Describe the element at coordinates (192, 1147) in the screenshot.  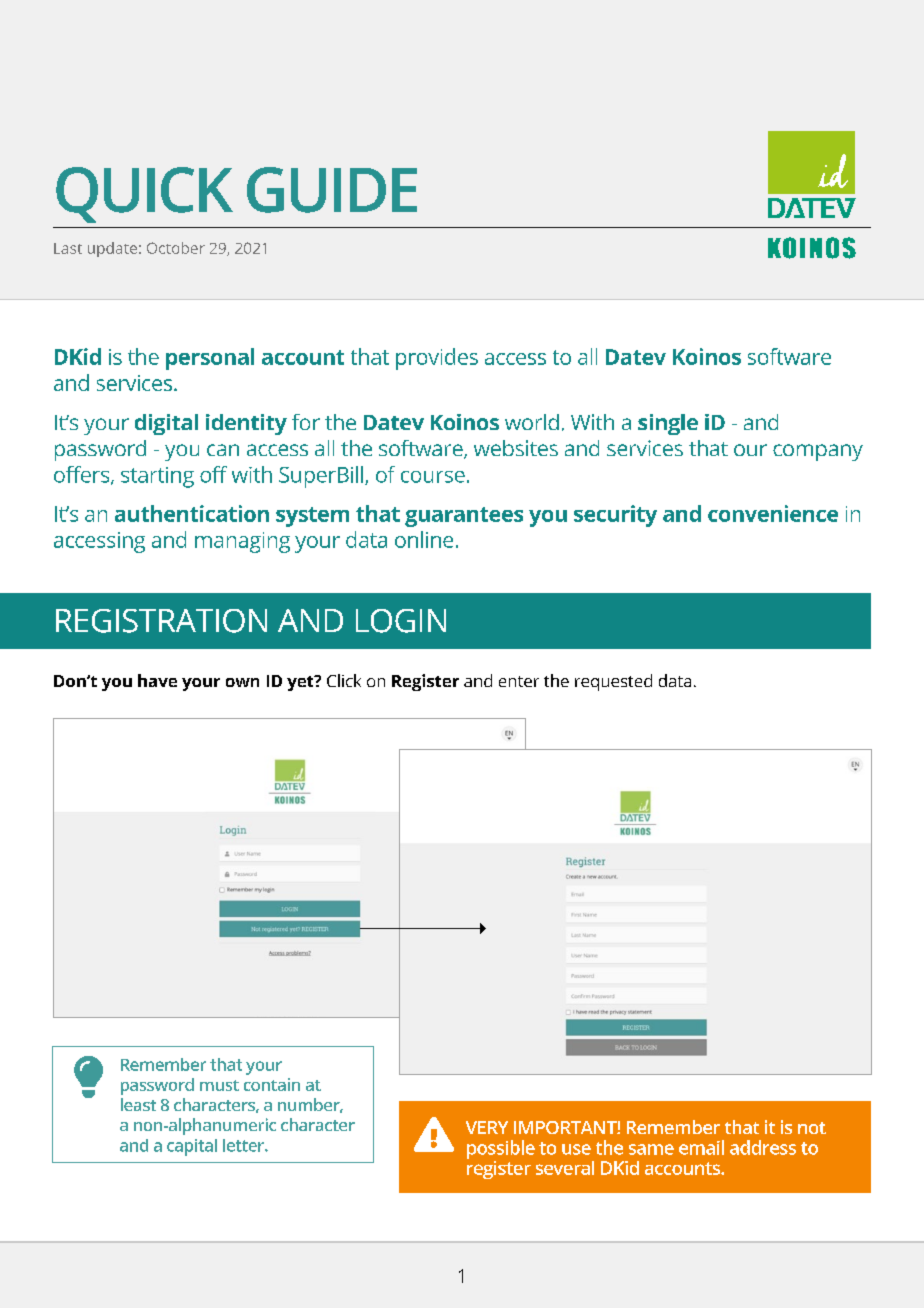
I see `capital` at that location.
